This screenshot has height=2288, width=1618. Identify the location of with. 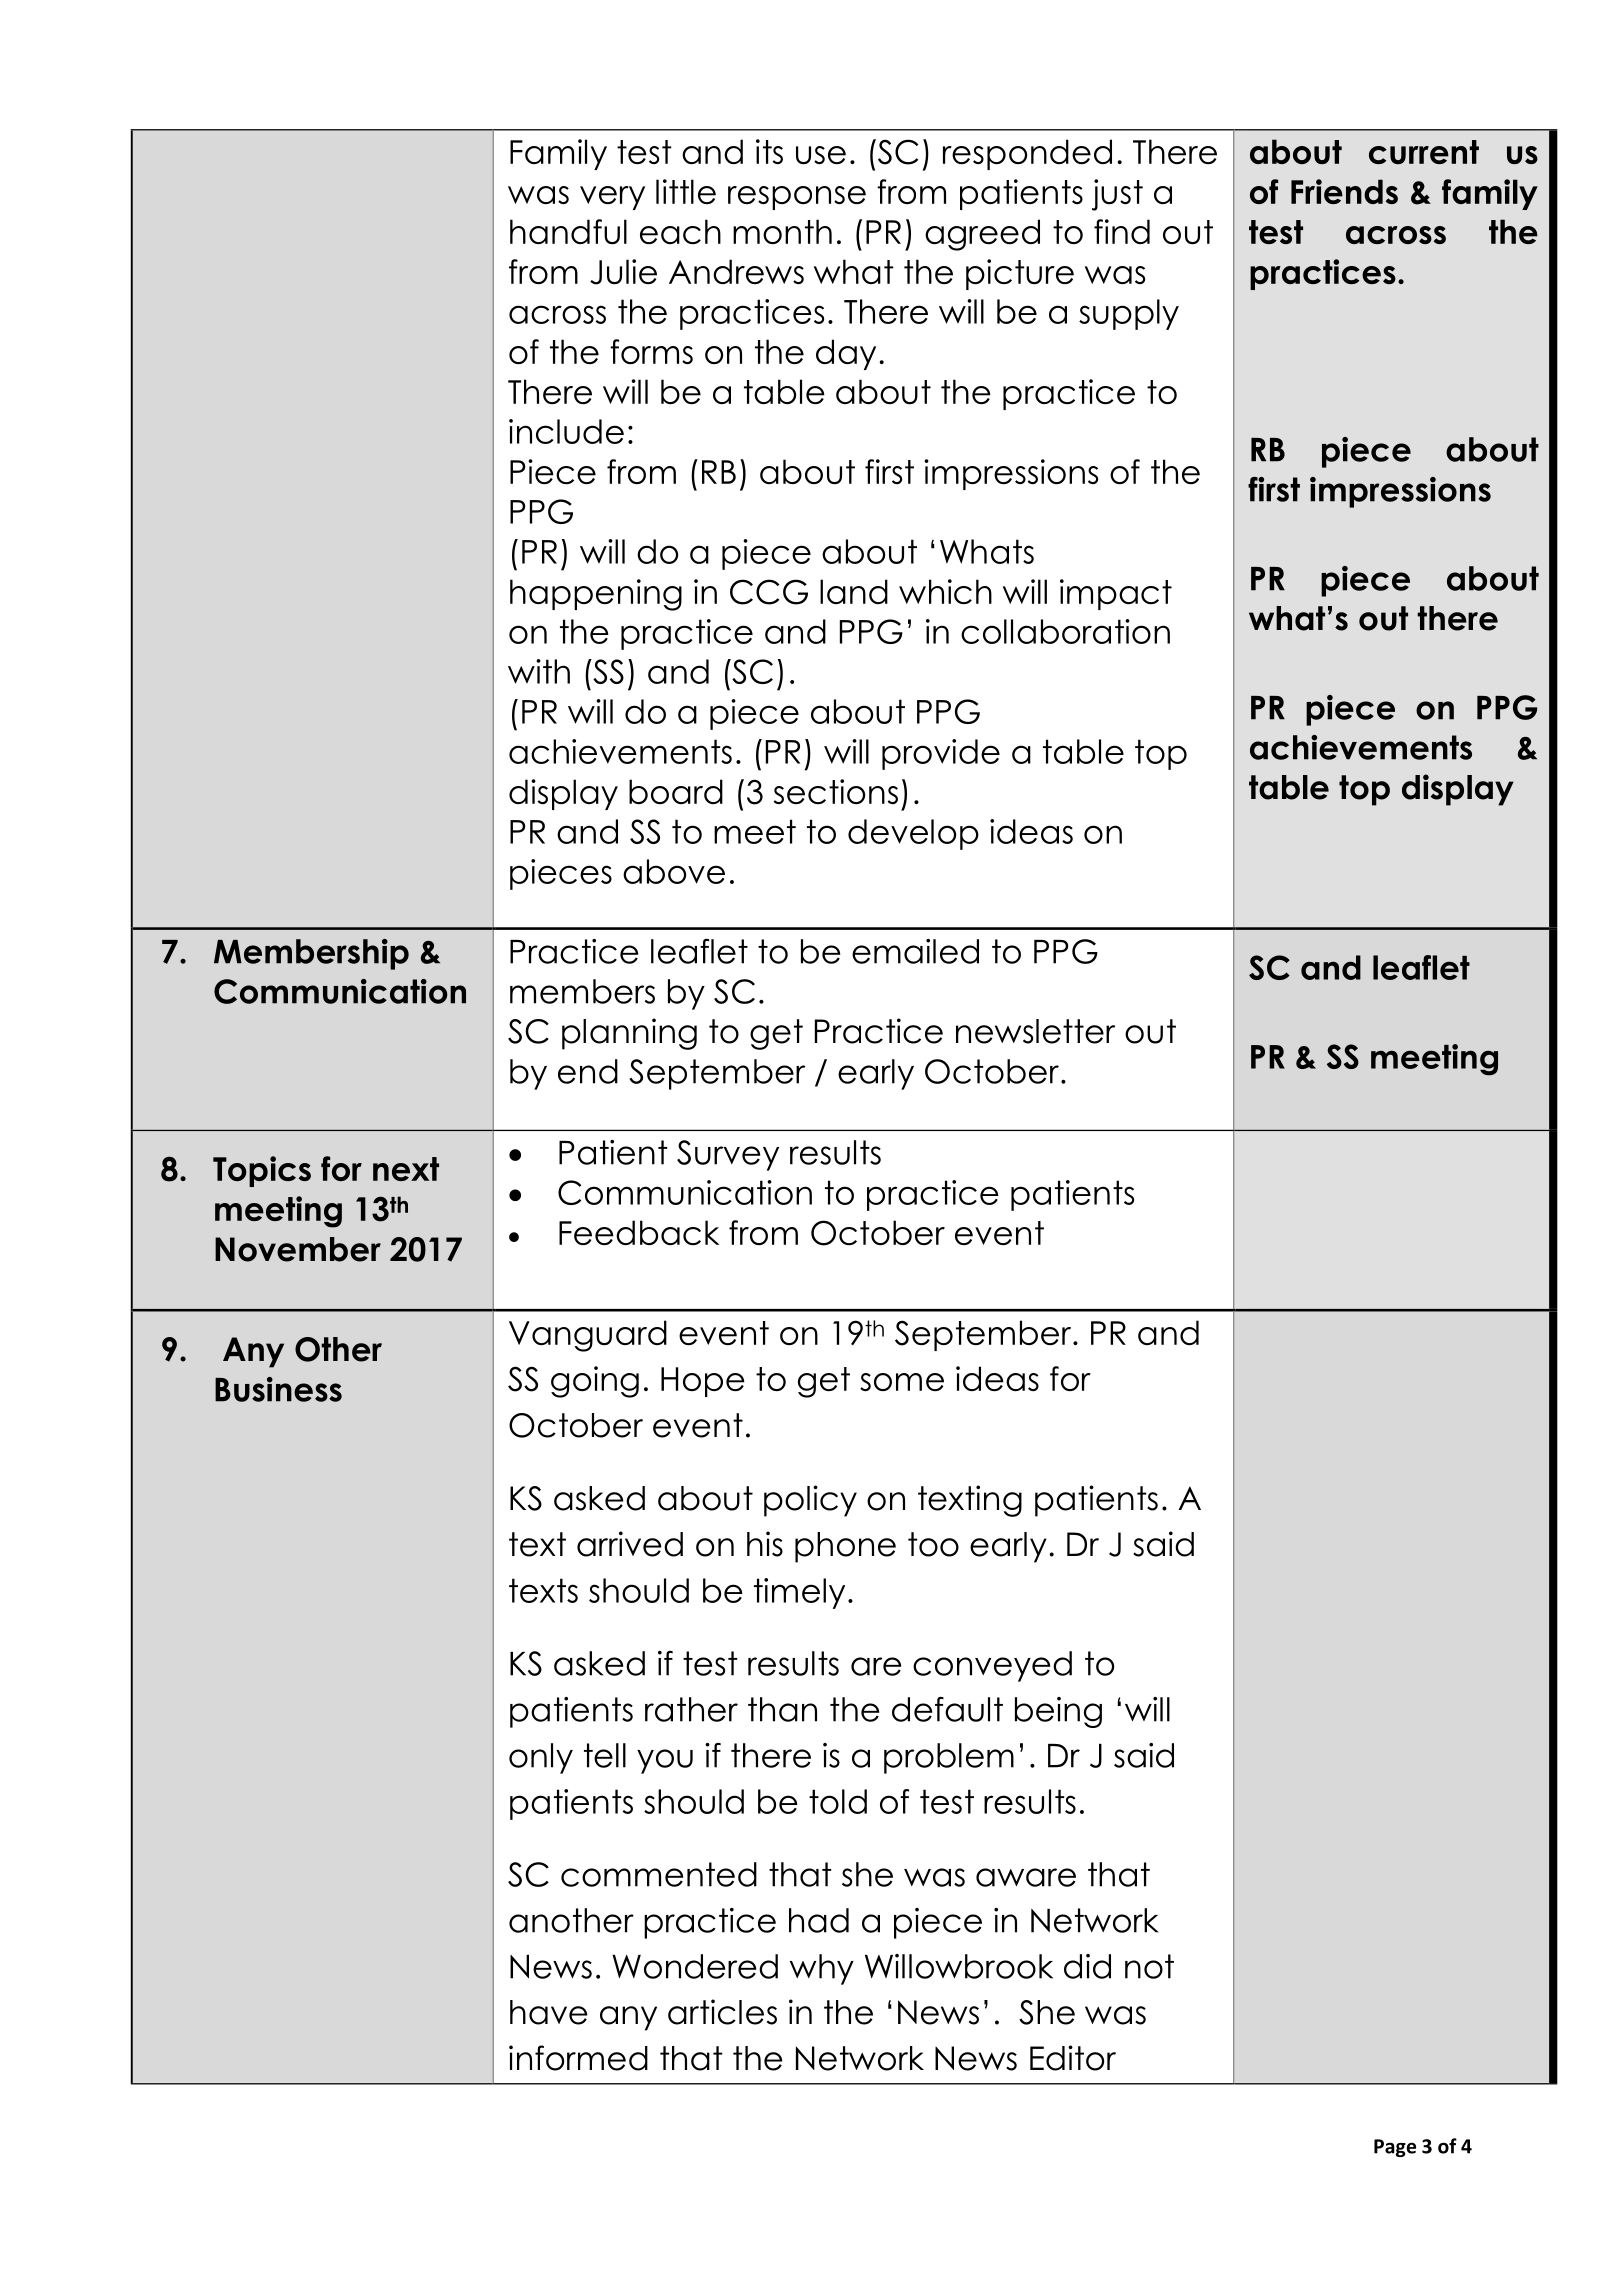
(539, 671).
